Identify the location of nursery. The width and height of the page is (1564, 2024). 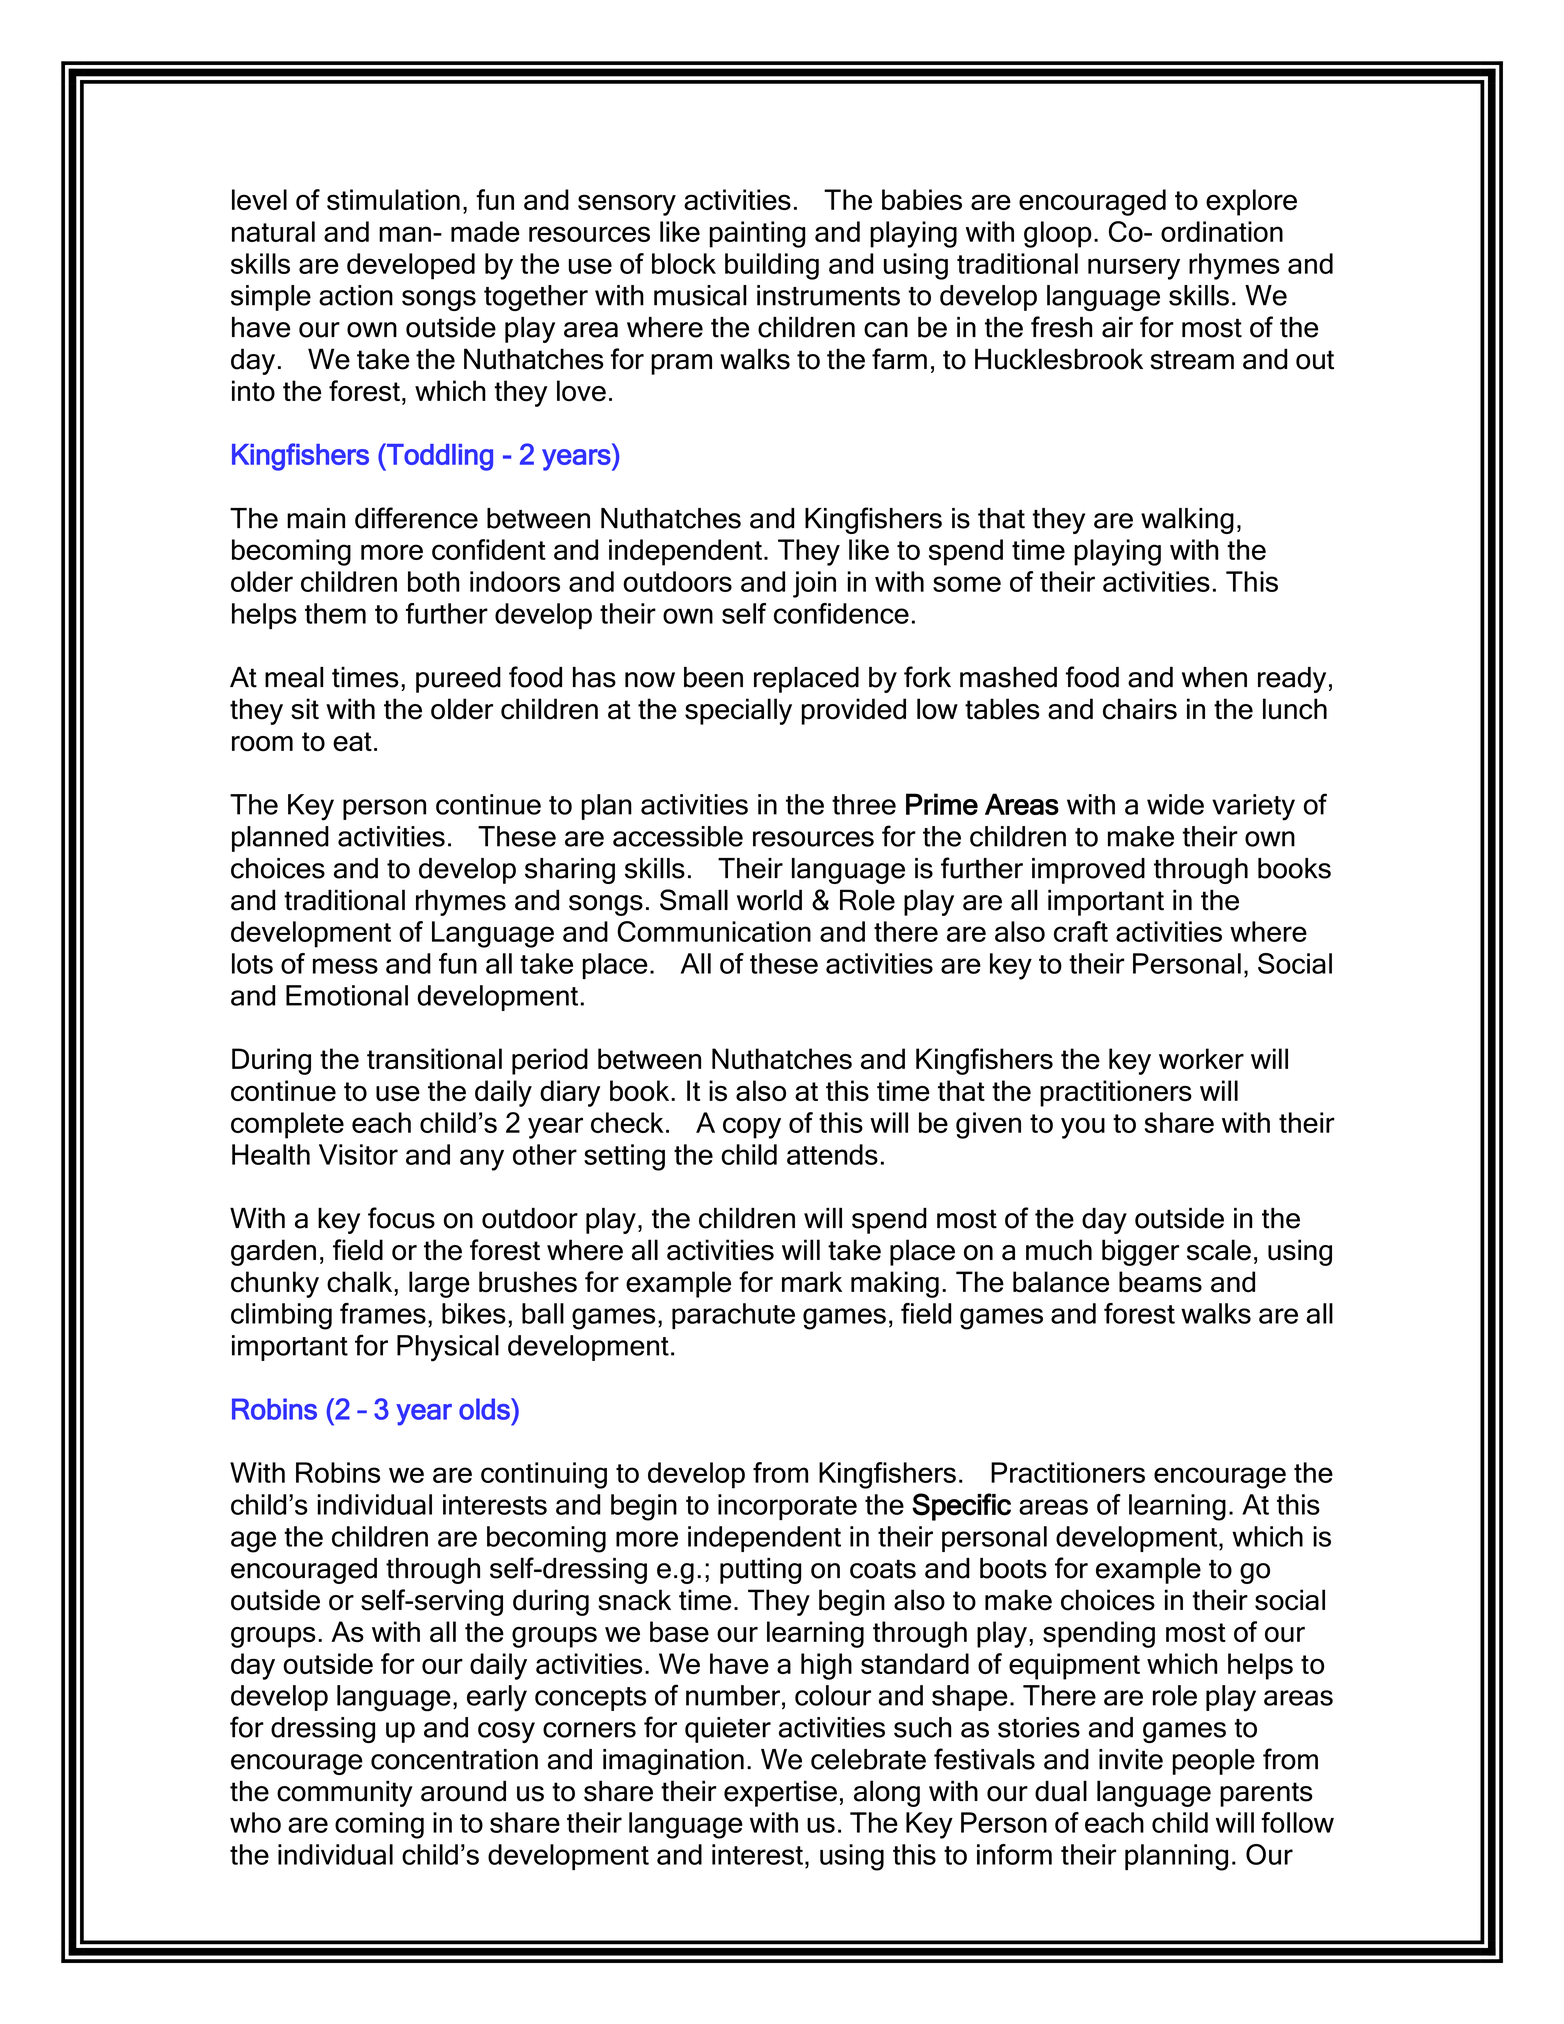
(1134, 269).
